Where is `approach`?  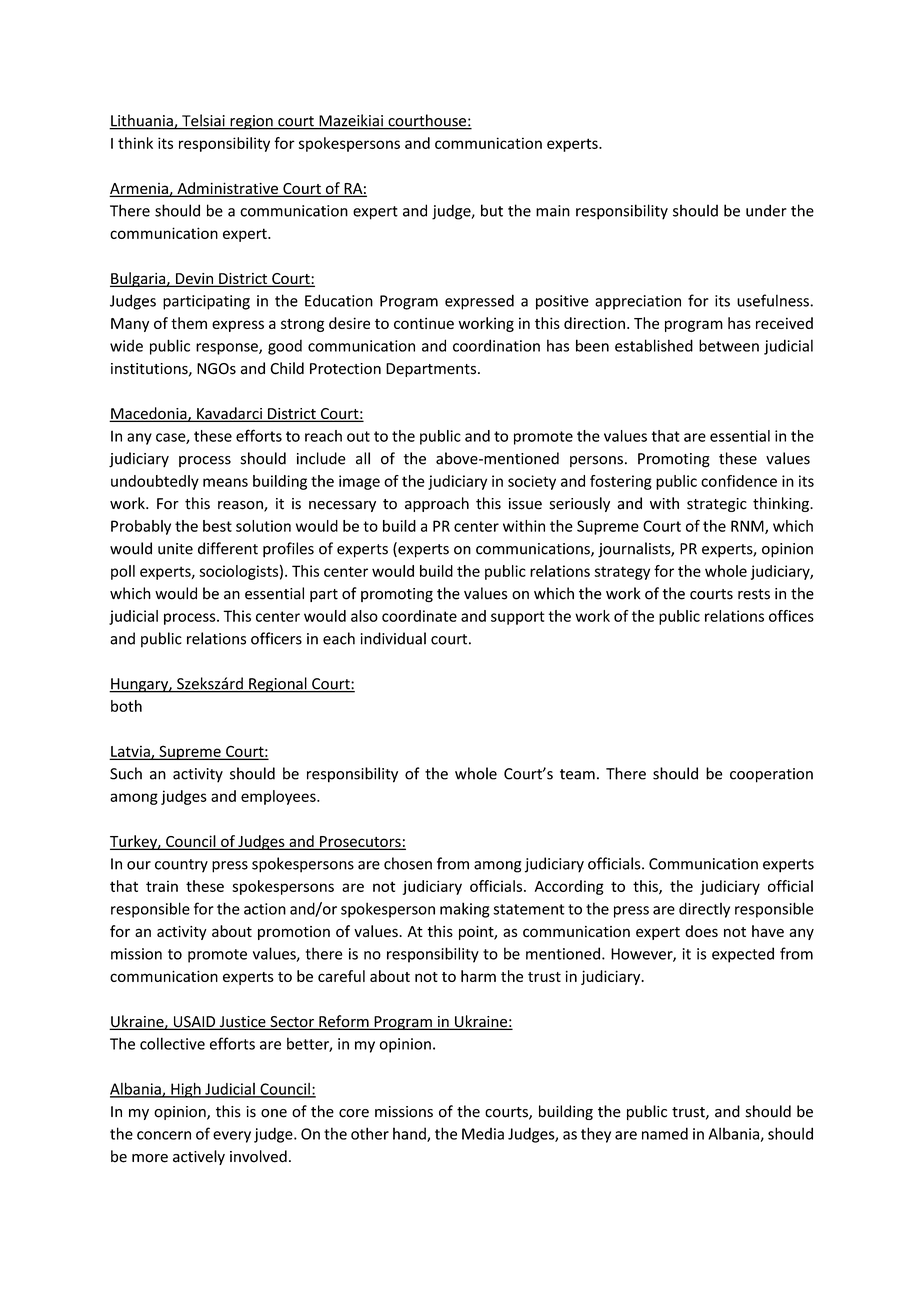 approach is located at coordinates (437, 504).
